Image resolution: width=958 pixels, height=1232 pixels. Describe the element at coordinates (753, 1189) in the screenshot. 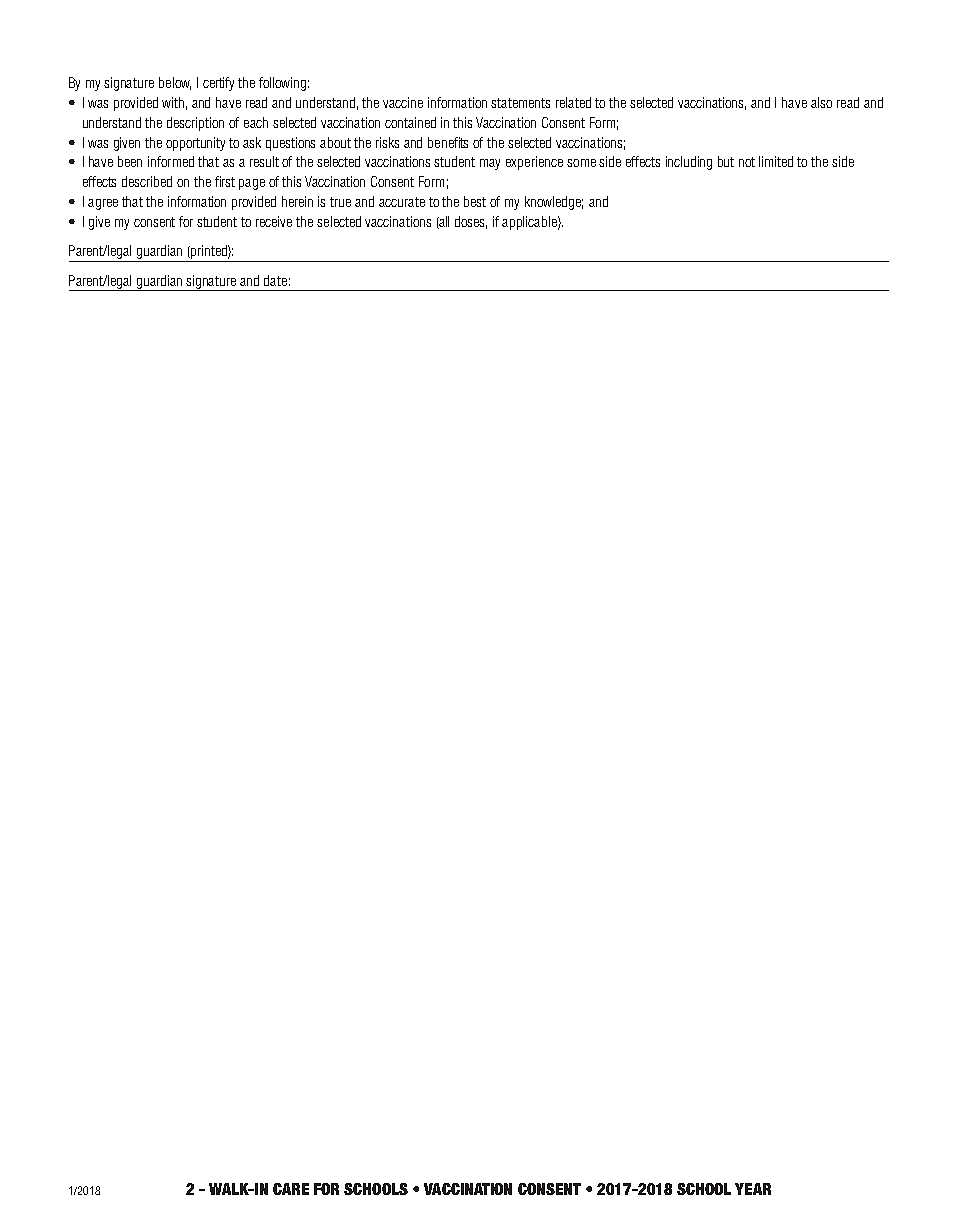

I see `YEAR` at that location.
